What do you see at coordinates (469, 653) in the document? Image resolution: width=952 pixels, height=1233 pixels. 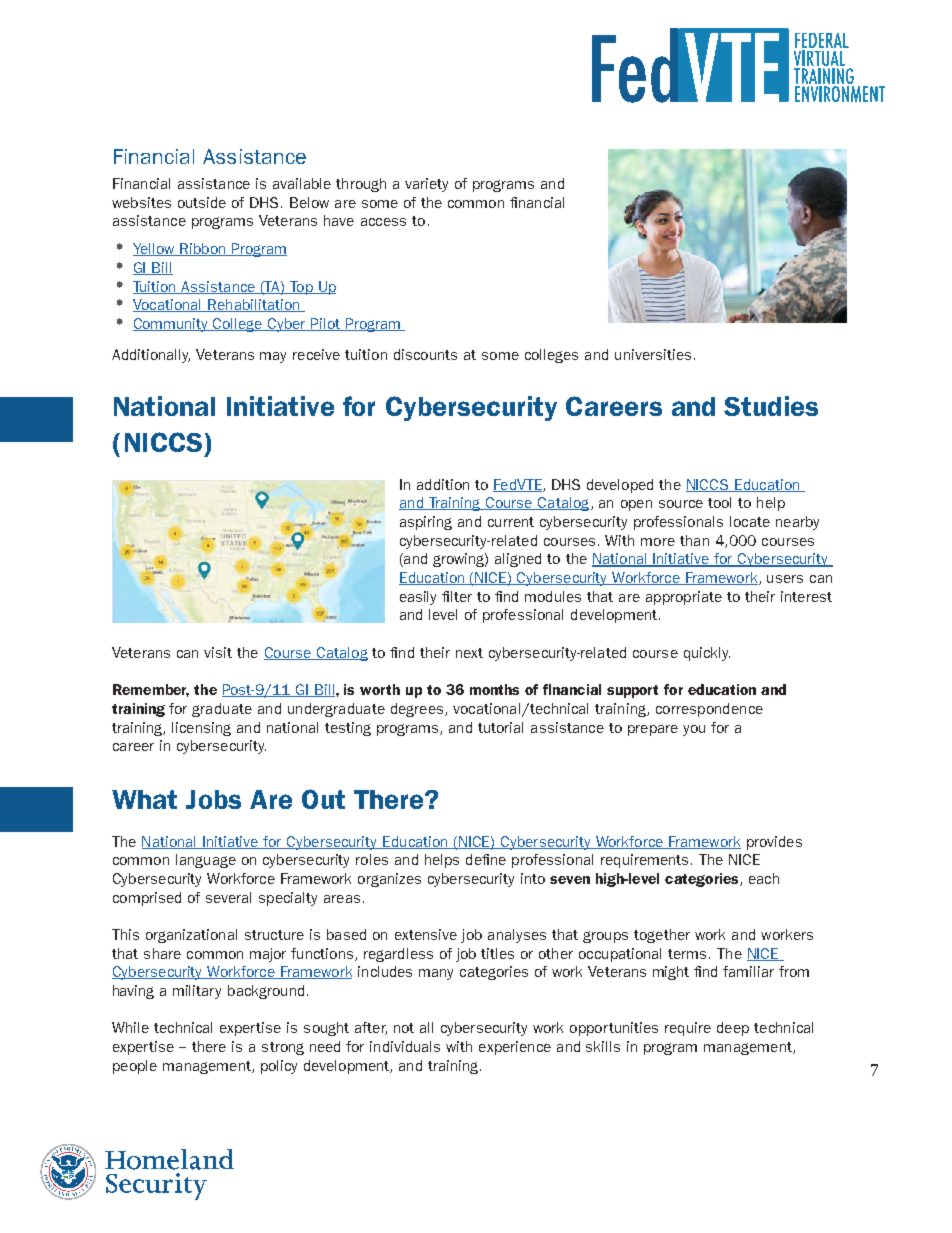 I see `next` at bounding box center [469, 653].
